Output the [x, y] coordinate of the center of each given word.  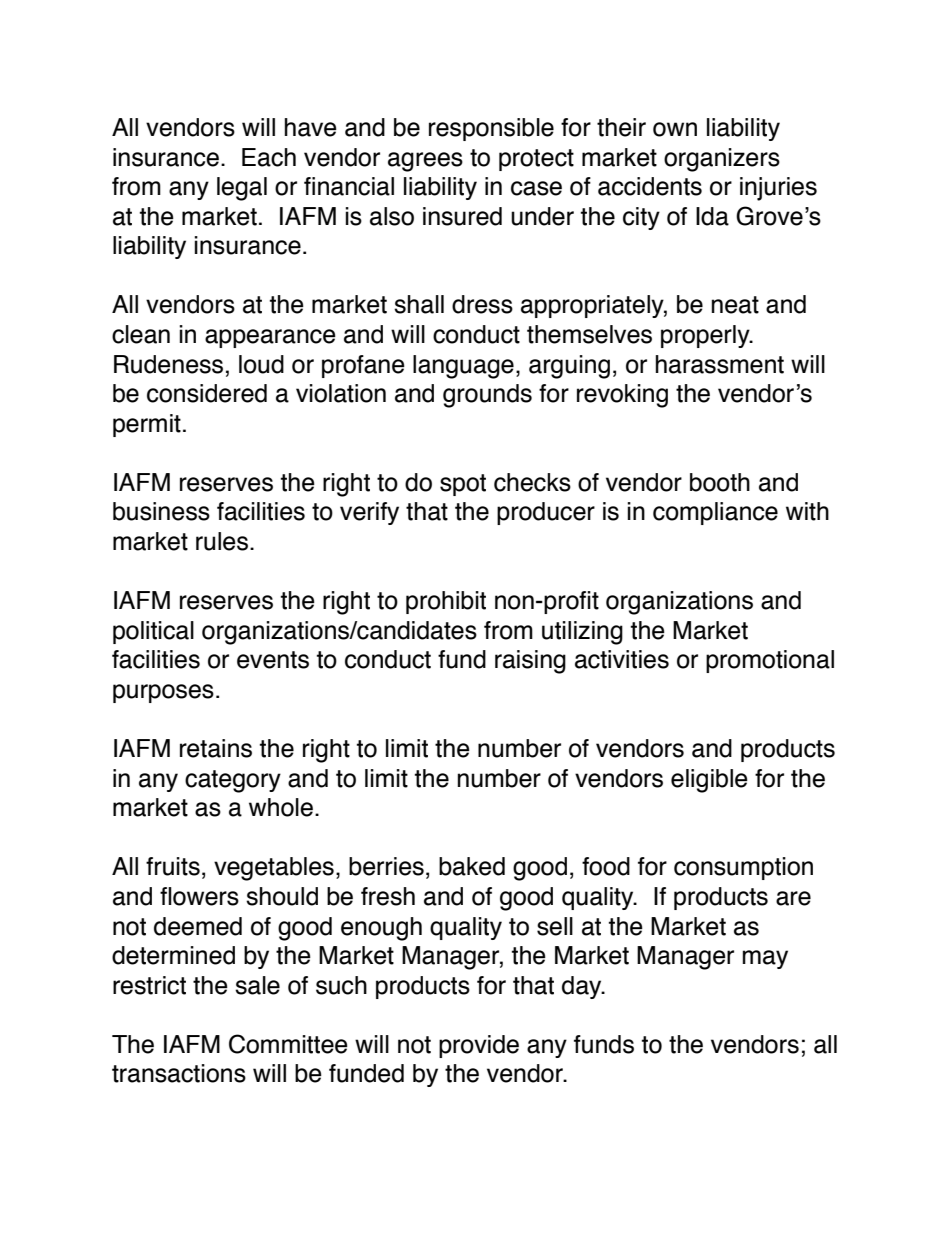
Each [269, 157]
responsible [491, 129]
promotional [770, 661]
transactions [179, 1073]
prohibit [446, 602]
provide [479, 1046]
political [153, 632]
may [765, 959]
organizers [722, 160]
